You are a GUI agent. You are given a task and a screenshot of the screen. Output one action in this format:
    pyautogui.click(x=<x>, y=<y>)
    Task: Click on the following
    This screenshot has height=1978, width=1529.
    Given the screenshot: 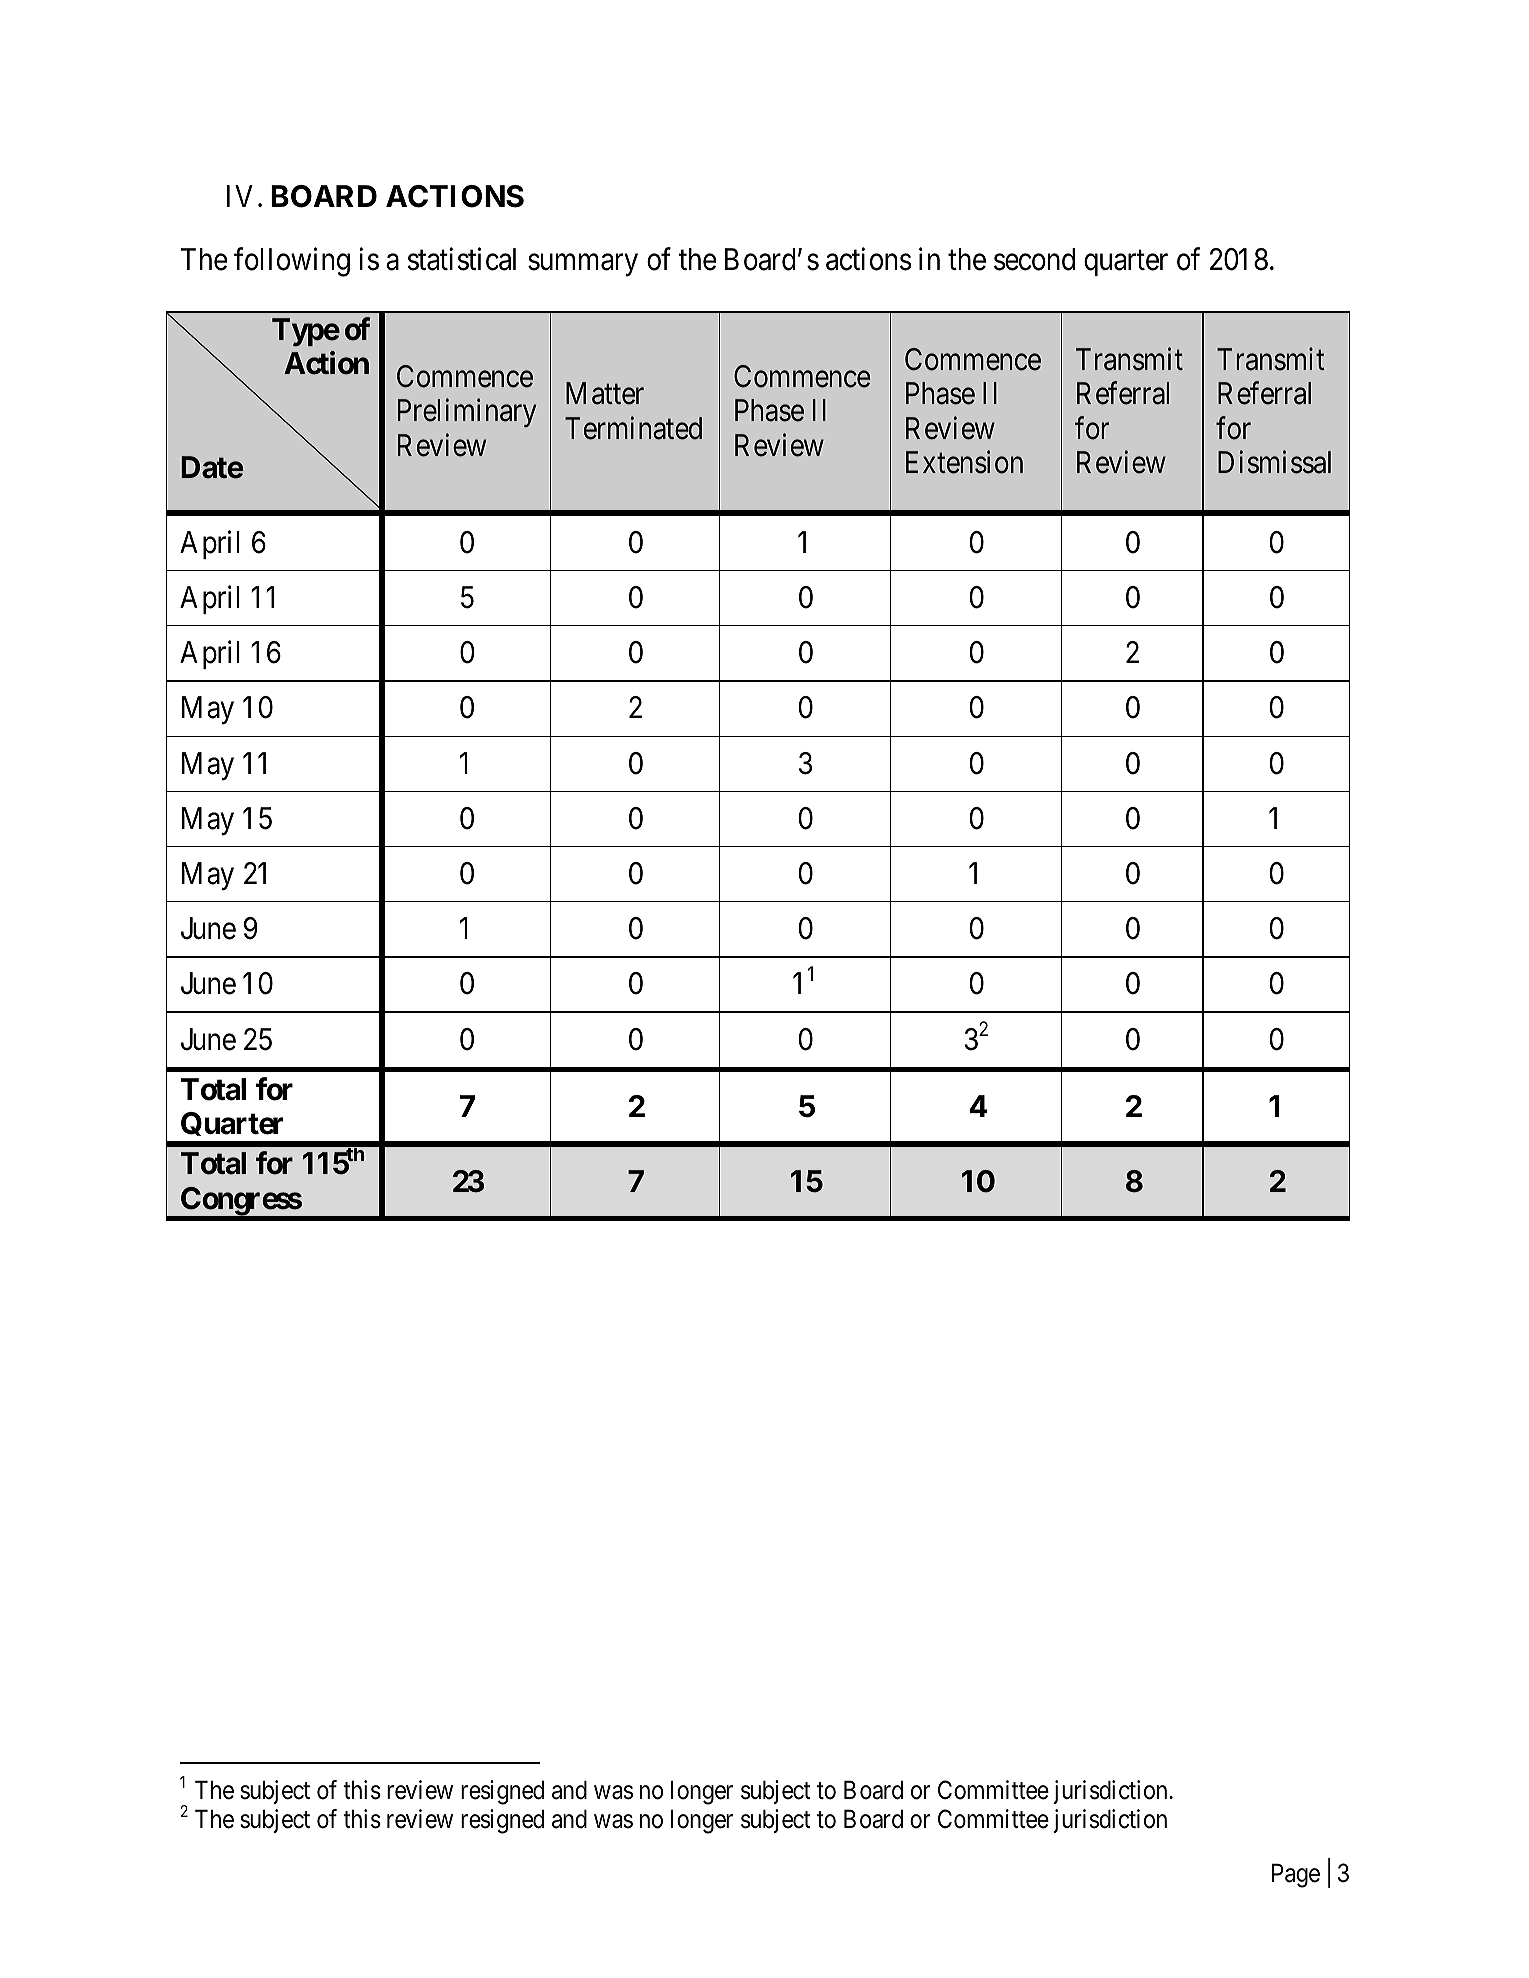 What is the action you would take?
    pyautogui.click(x=292, y=262)
